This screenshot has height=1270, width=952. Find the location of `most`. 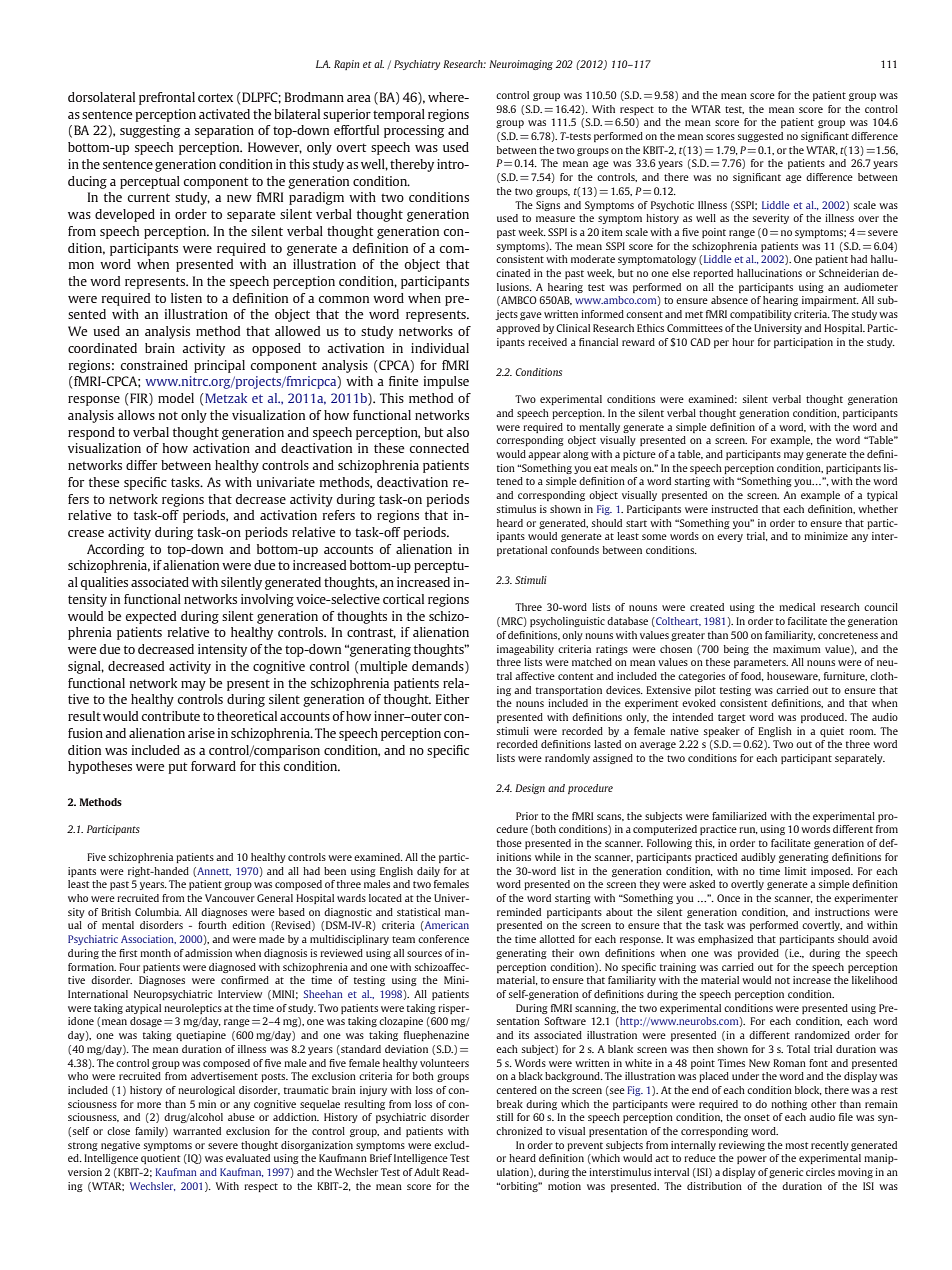

most is located at coordinates (796, 1145).
